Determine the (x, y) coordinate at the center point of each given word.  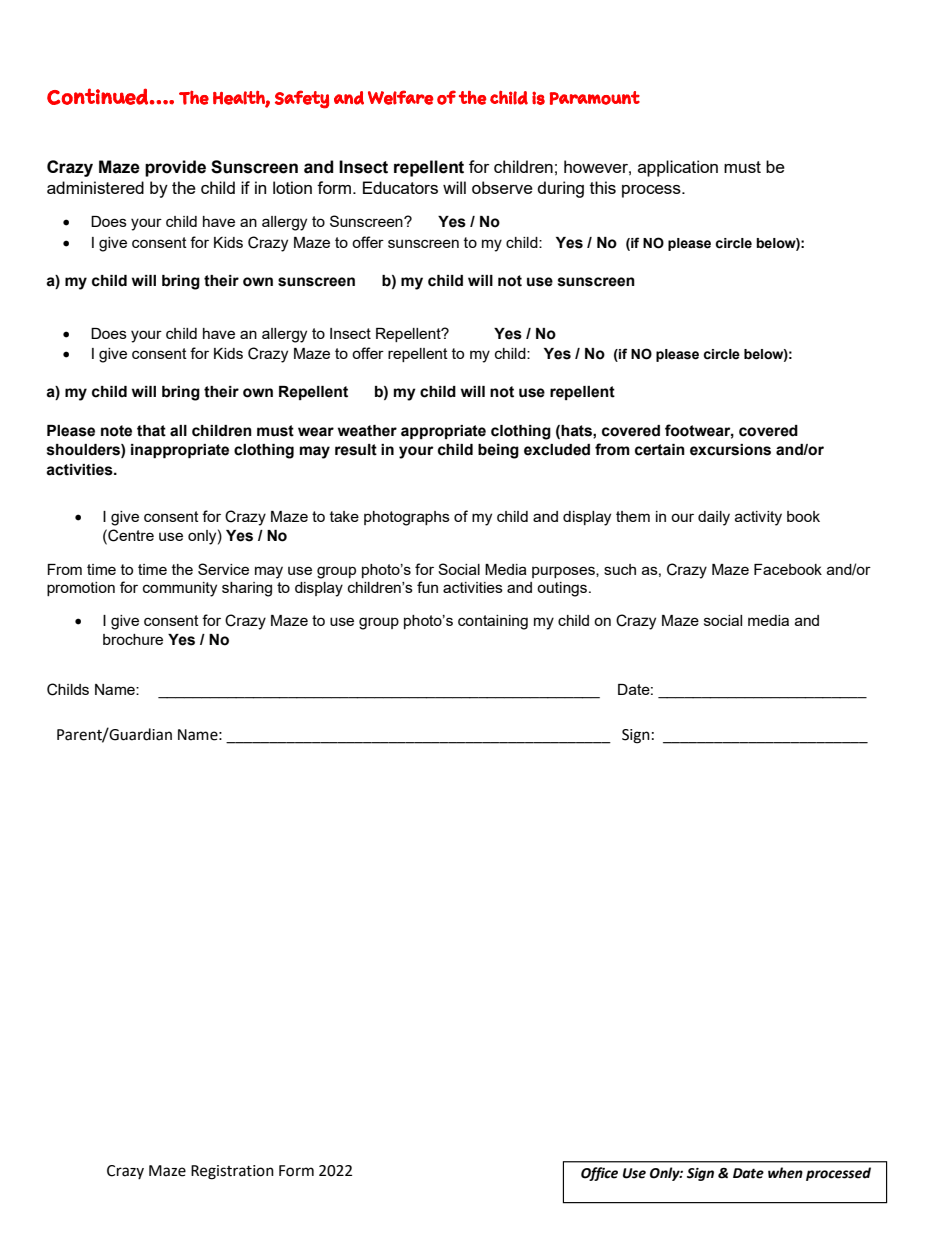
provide (175, 168)
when (785, 1173)
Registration (232, 1172)
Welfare (400, 97)
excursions (730, 450)
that (151, 431)
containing (493, 622)
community (180, 589)
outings (562, 589)
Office (599, 1174)
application (678, 168)
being (498, 451)
